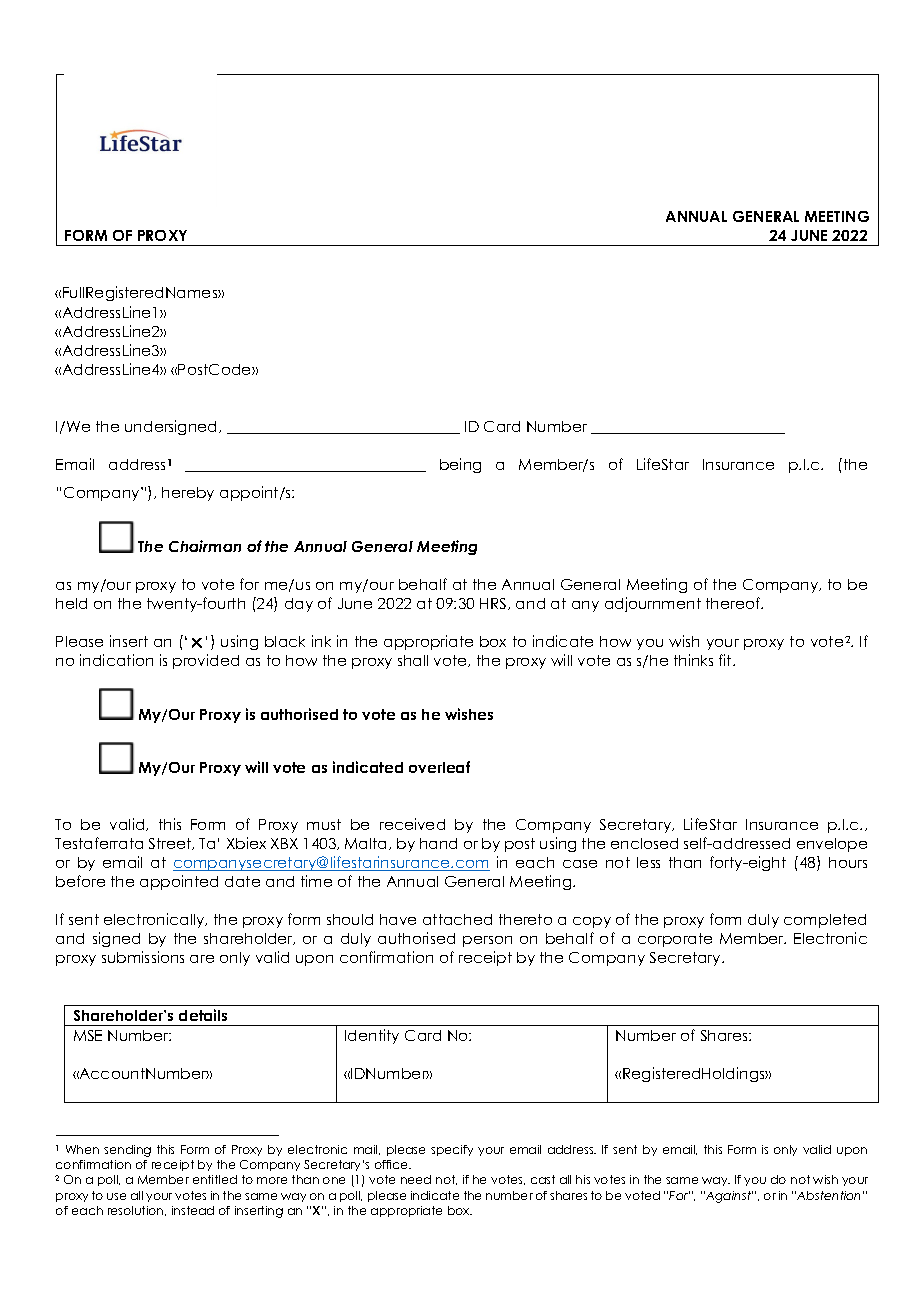  I want to click on use, so click(116, 1196).
